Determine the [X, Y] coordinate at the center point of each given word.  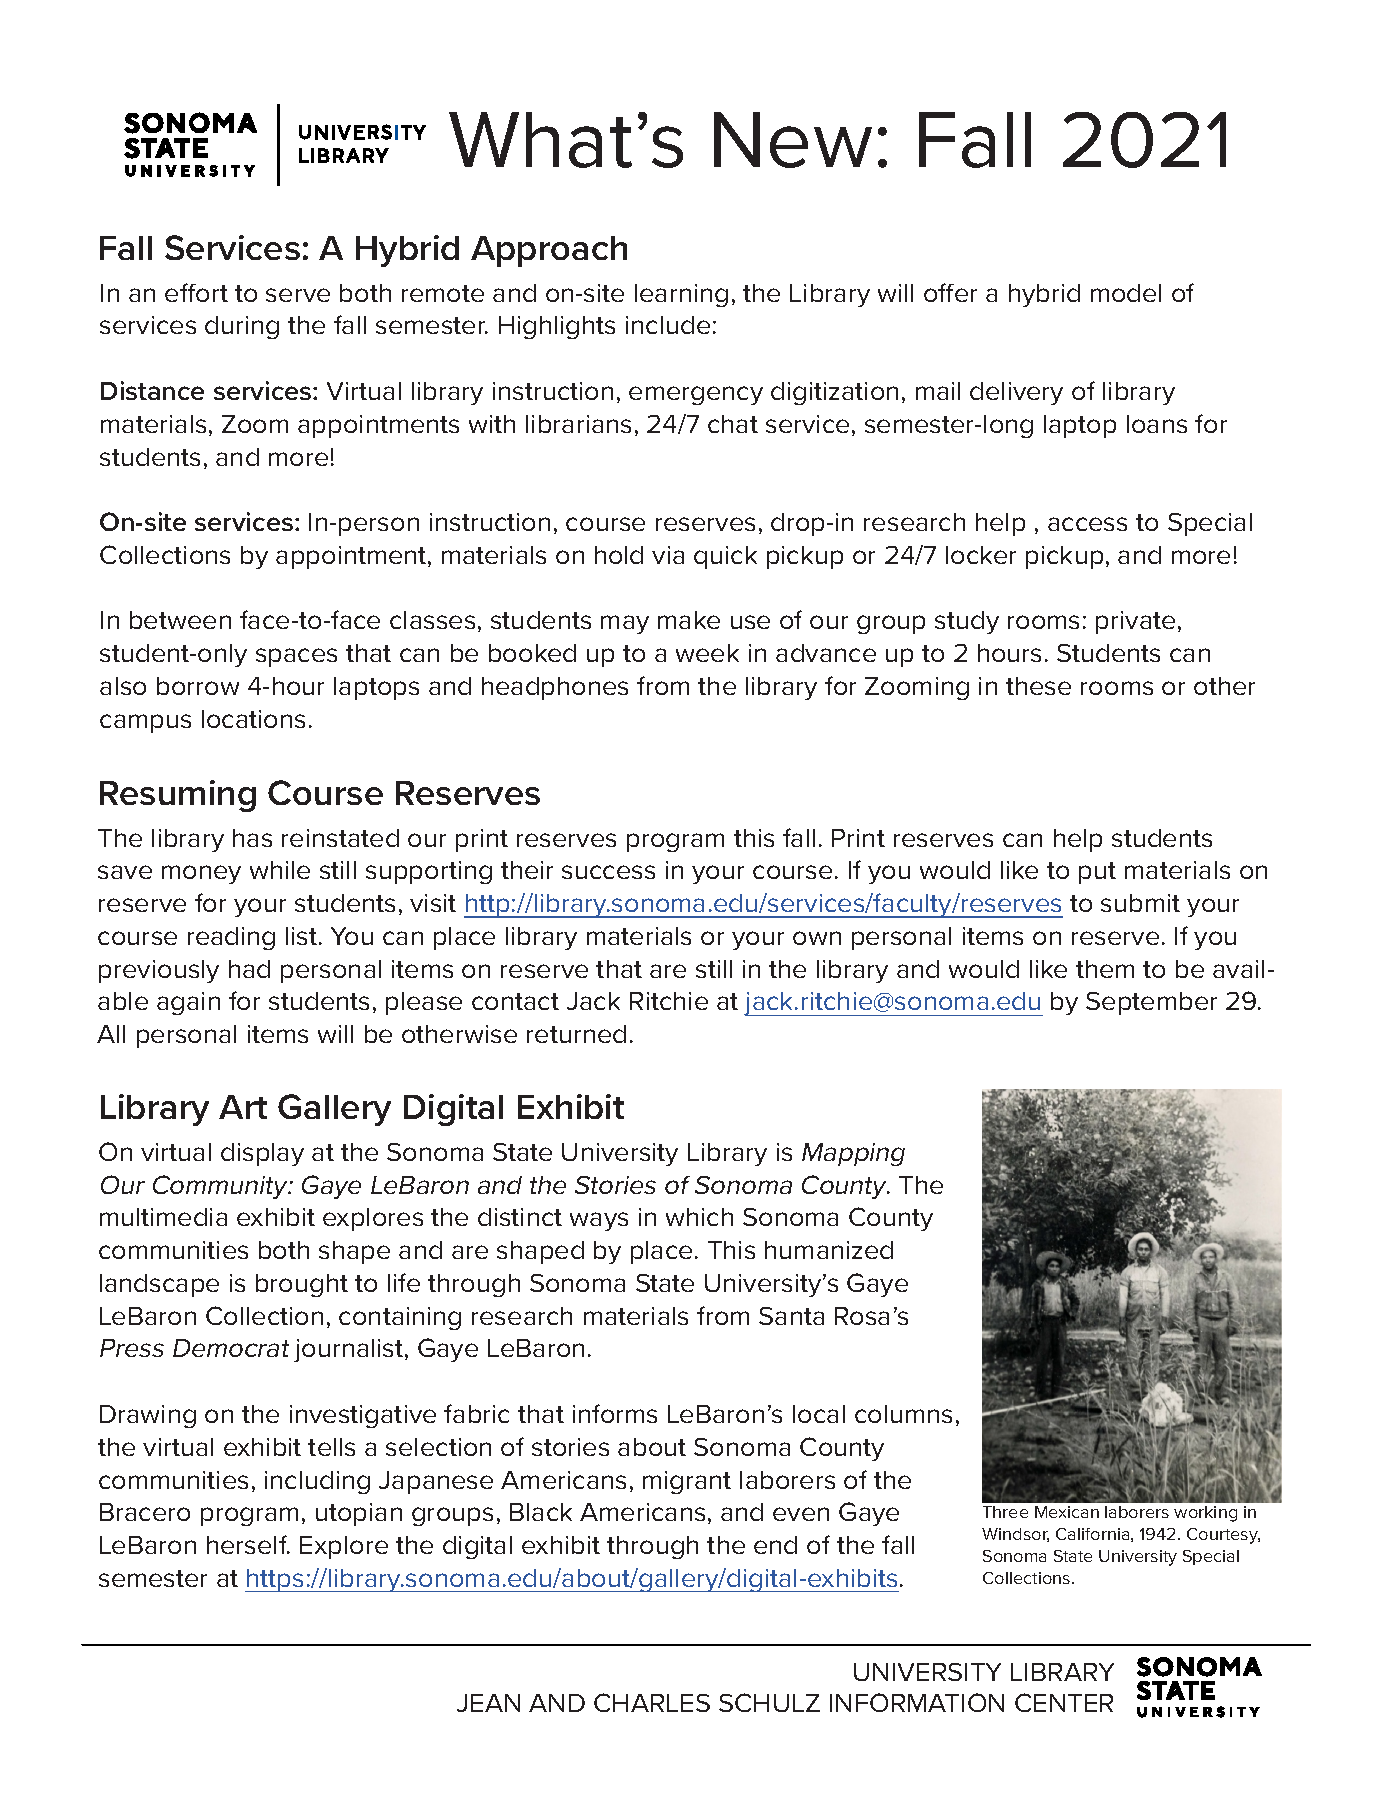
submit [1140, 903]
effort [196, 292]
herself [248, 1544]
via [668, 555]
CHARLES [652, 1702]
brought [302, 1285]
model [1126, 293]
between [180, 620]
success [608, 872]
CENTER [1064, 1702]
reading [231, 938]
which [699, 1217]
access [1087, 524]
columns [903, 1414]
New [793, 140]
